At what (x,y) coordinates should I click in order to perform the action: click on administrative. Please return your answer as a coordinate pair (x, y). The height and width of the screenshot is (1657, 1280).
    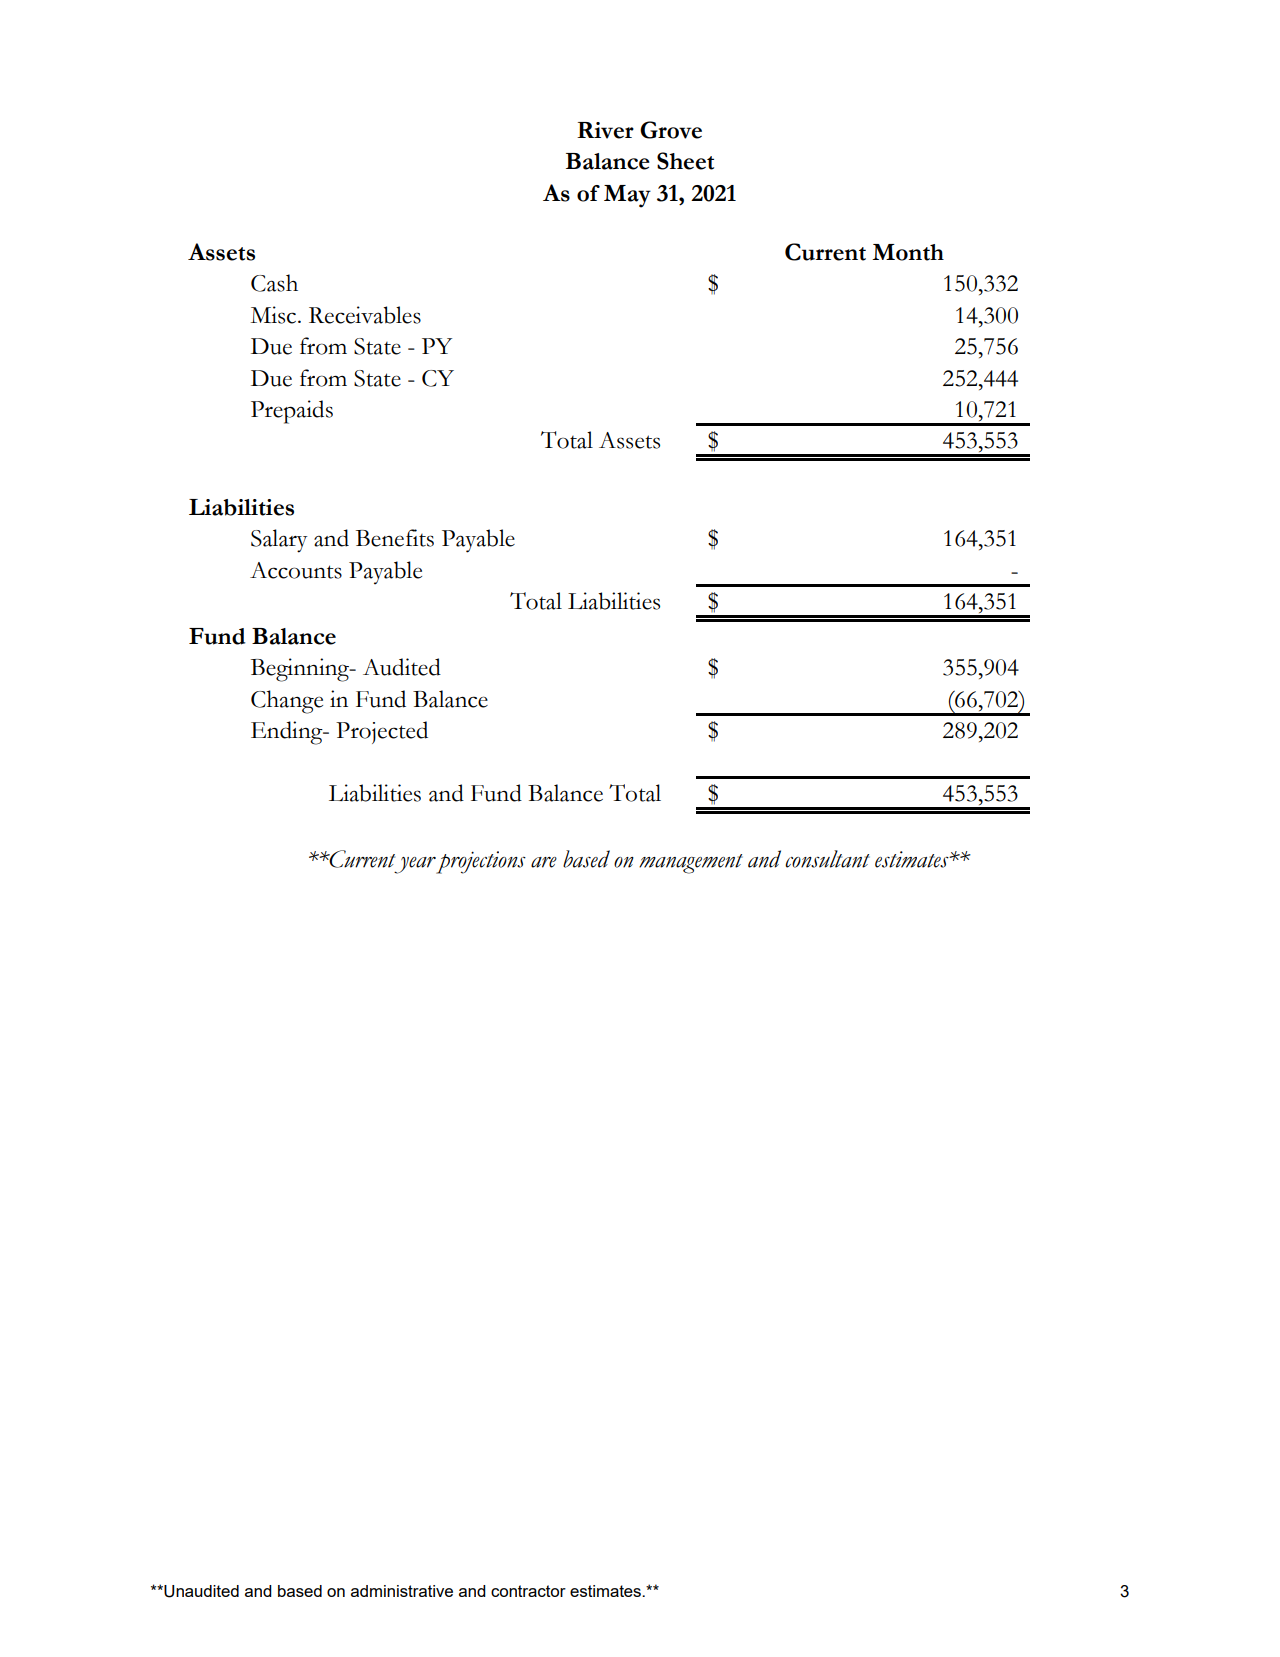
    Looking at the image, I should click on (402, 1591).
